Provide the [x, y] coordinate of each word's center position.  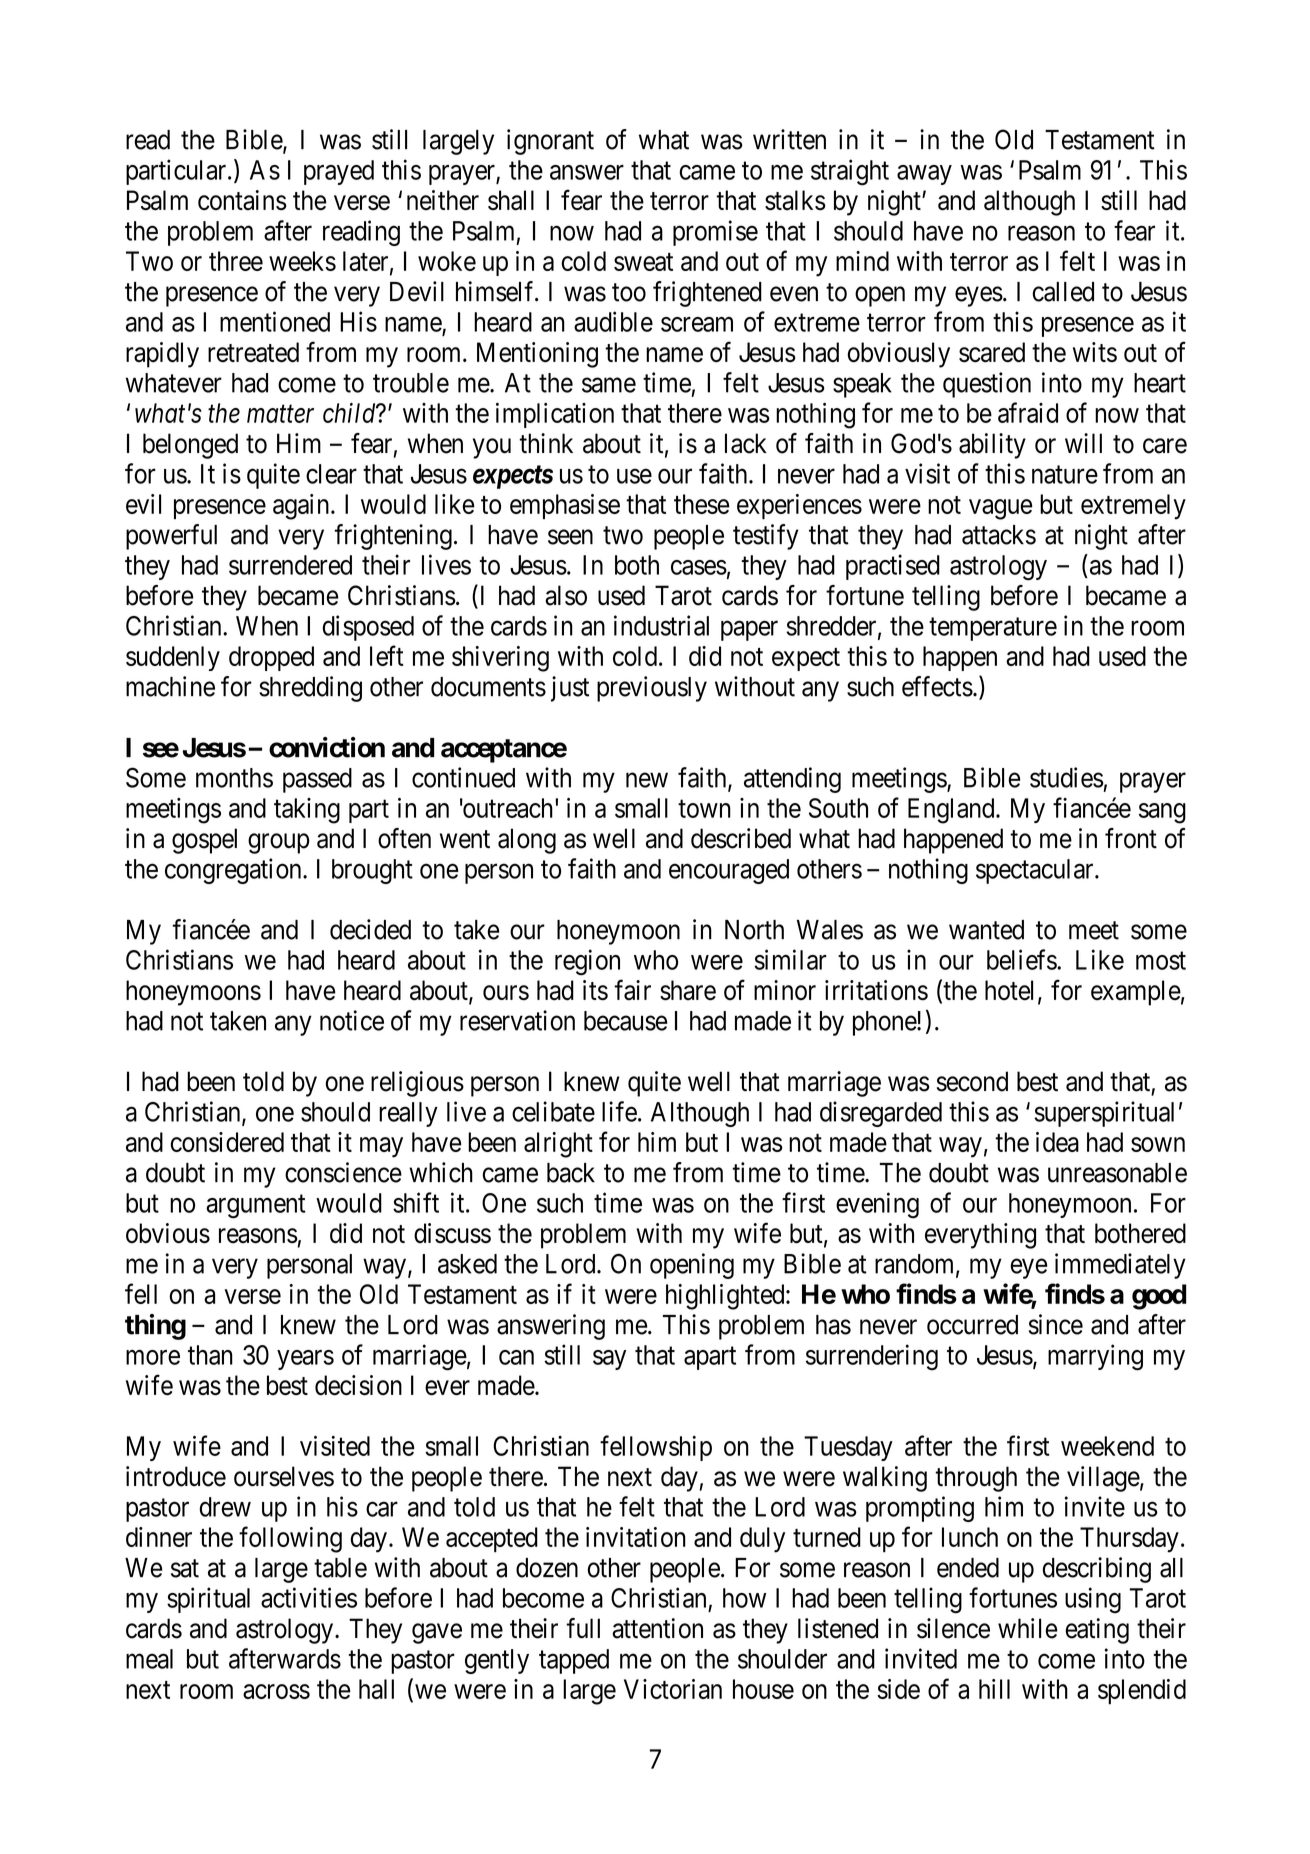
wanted [986, 930]
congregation [234, 871]
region [587, 962]
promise [715, 233]
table [340, 1568]
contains [242, 200]
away [924, 175]
